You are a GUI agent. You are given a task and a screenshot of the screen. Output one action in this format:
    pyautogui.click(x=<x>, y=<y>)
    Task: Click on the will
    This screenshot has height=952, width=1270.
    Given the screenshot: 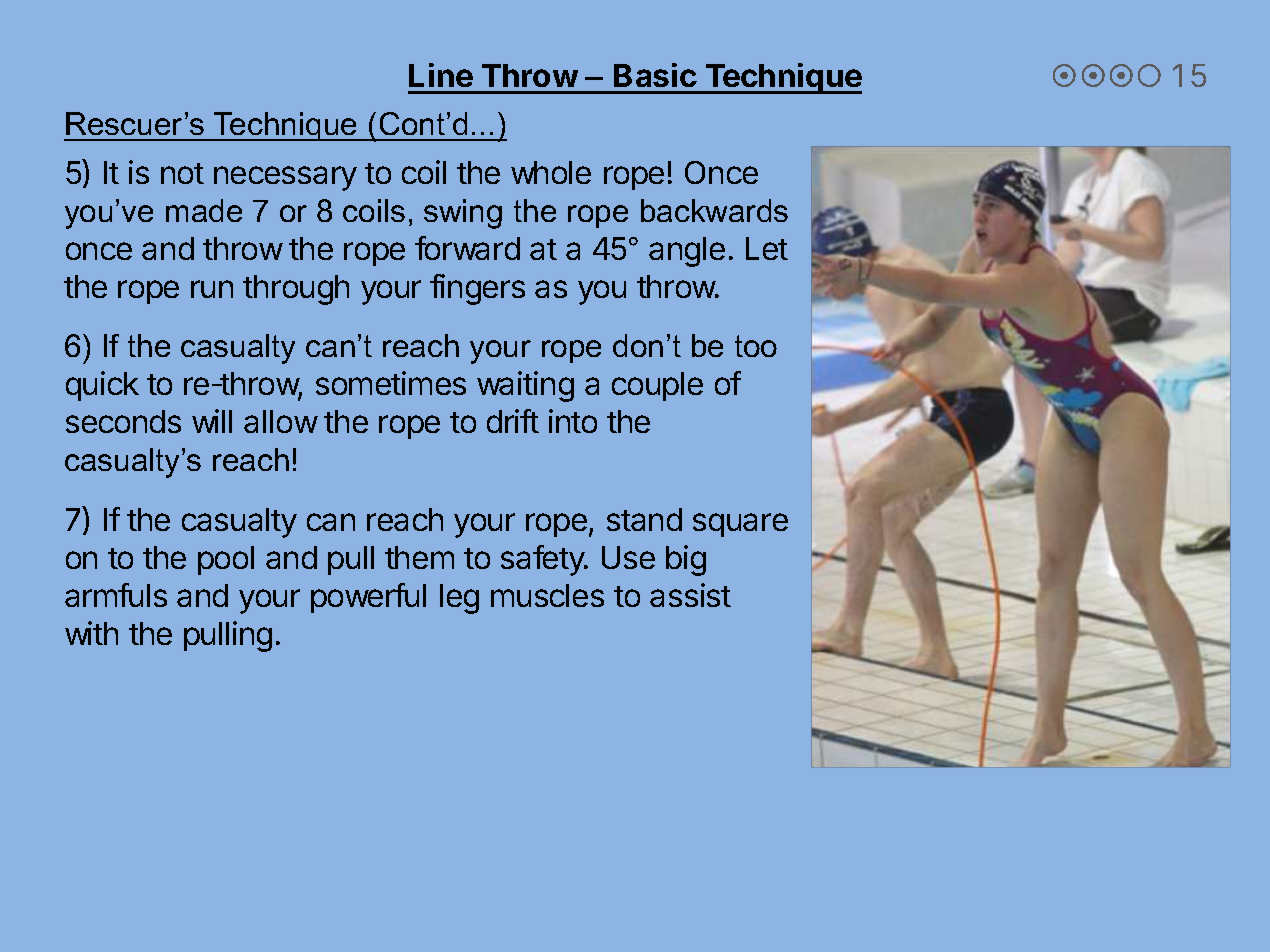 What is the action you would take?
    pyautogui.click(x=212, y=421)
